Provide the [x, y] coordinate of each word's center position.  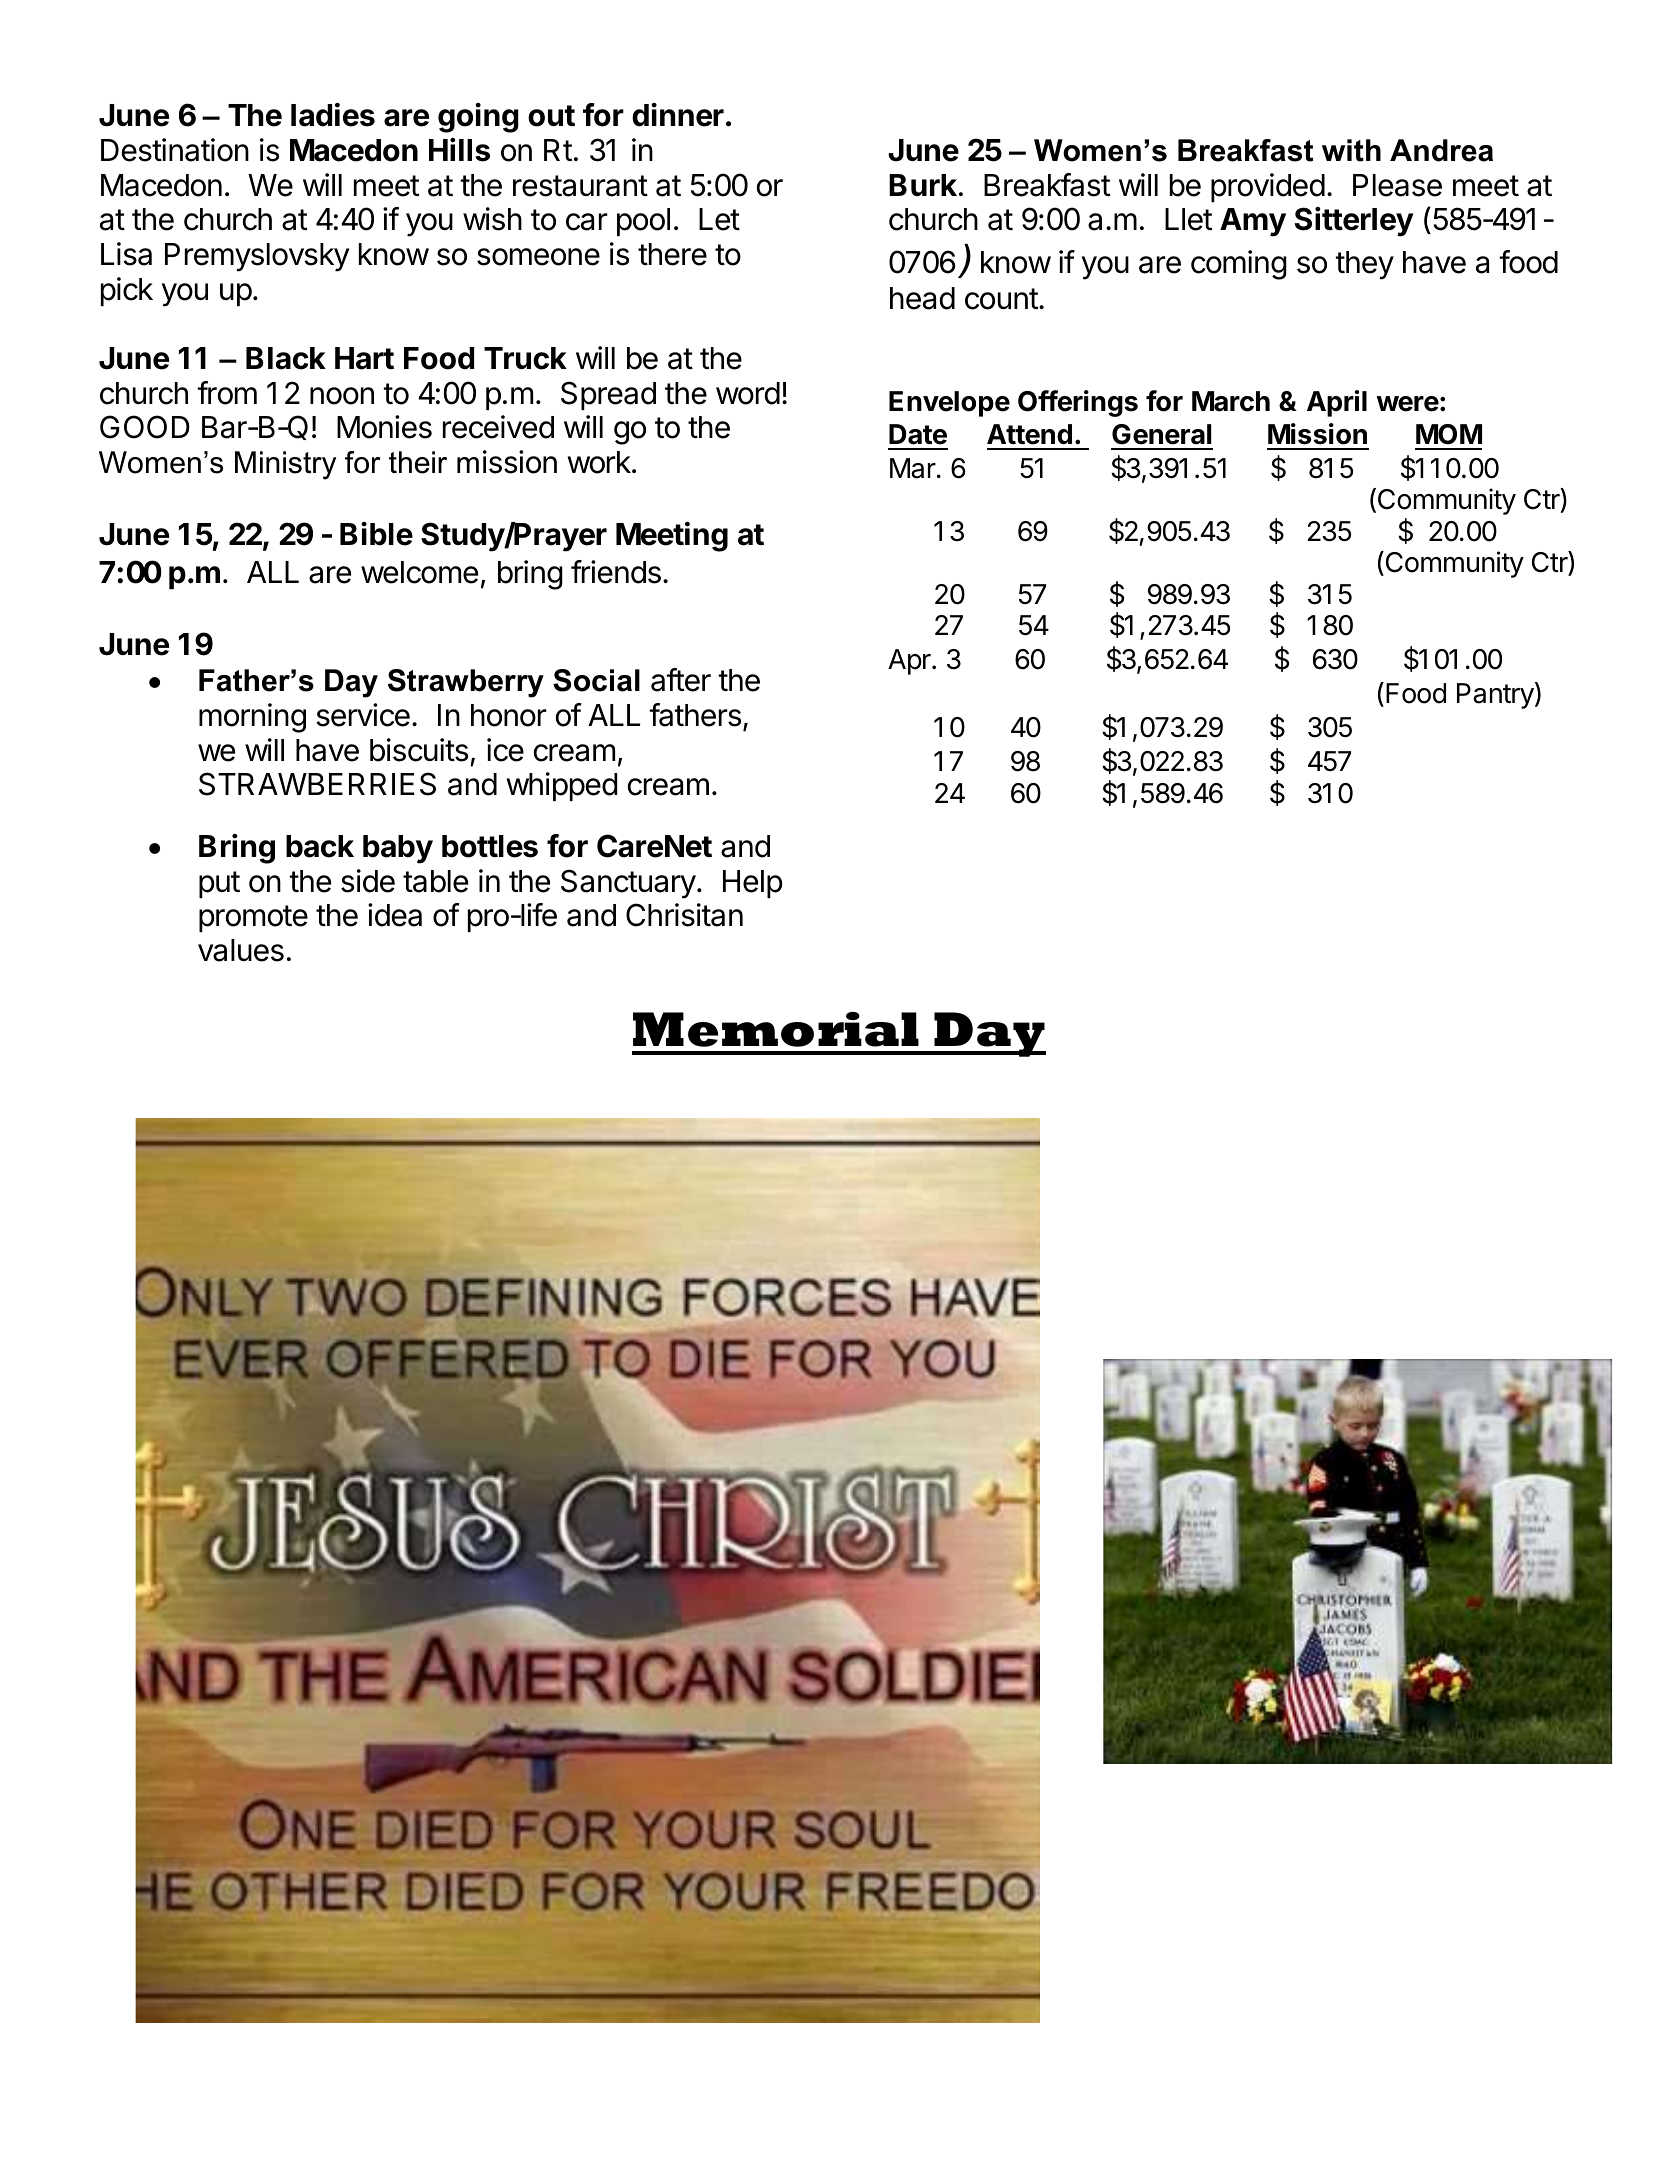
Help [753, 884]
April [1337, 403]
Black [286, 358]
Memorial [776, 1029]
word [748, 393]
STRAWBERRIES [317, 784]
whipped [562, 786]
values [241, 950]
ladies [333, 115]
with [1351, 150]
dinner [678, 115]
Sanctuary [628, 884]
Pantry [1495, 696]
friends [616, 572]
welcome [419, 572]
